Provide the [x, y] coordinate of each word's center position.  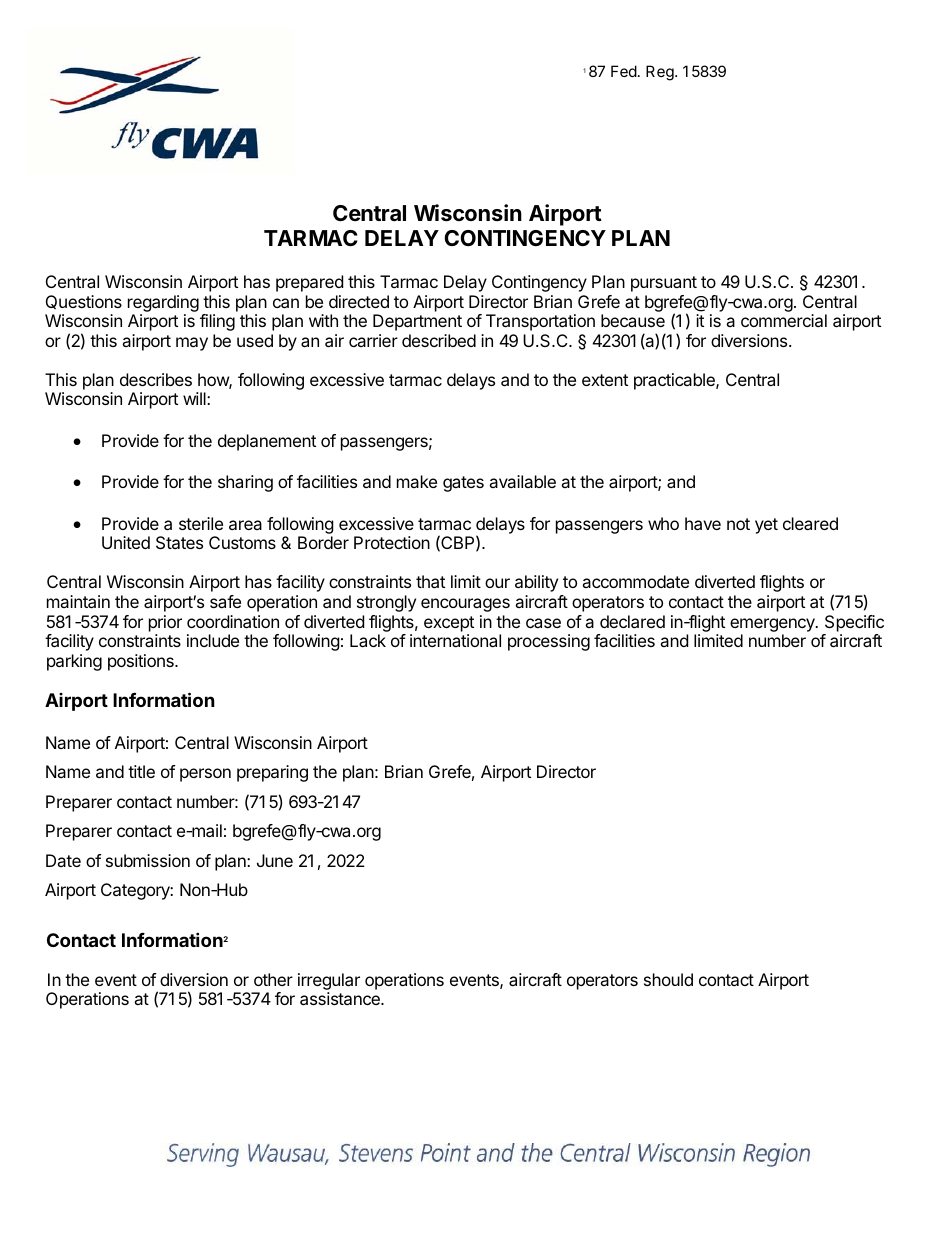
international [455, 640]
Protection [392, 542]
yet [766, 526]
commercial [784, 320]
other [273, 979]
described [439, 340]
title [141, 771]
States [179, 542]
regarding [163, 303]
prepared [309, 283]
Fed [624, 71]
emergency [773, 625]
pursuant [664, 284]
